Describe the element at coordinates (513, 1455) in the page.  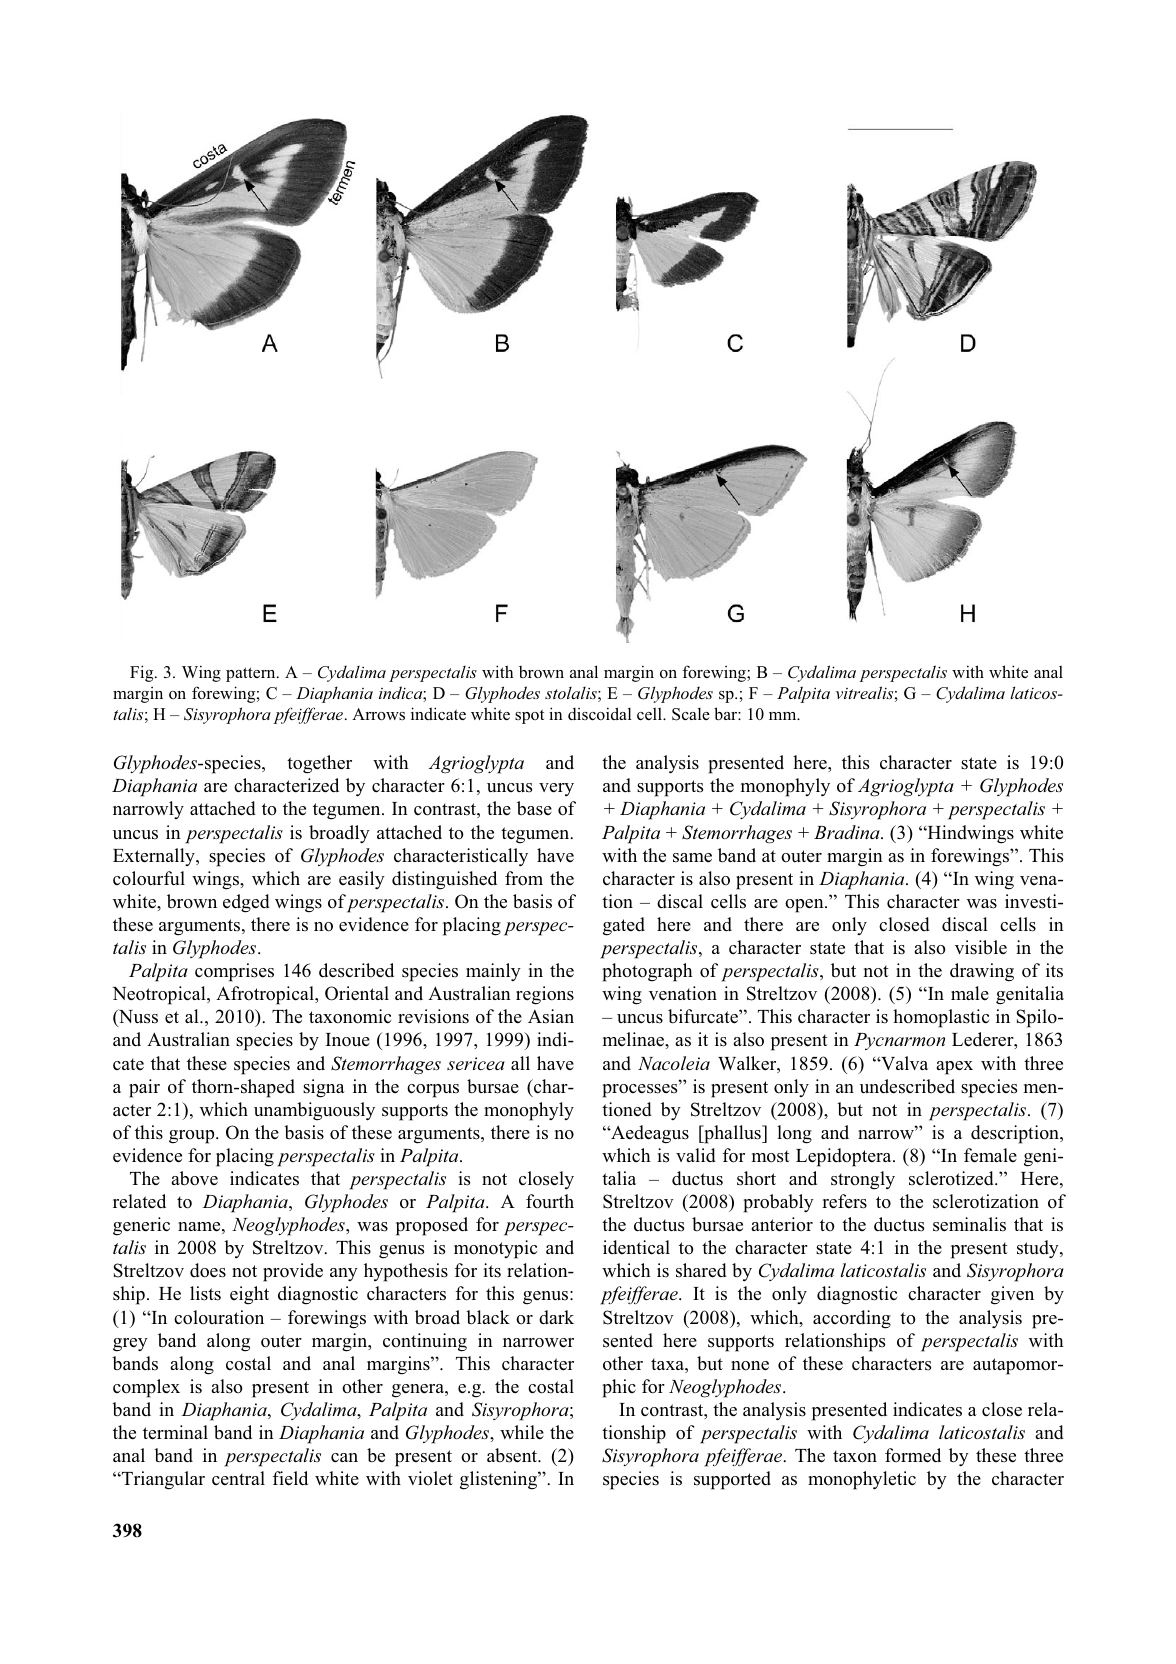
I see `absent` at that location.
